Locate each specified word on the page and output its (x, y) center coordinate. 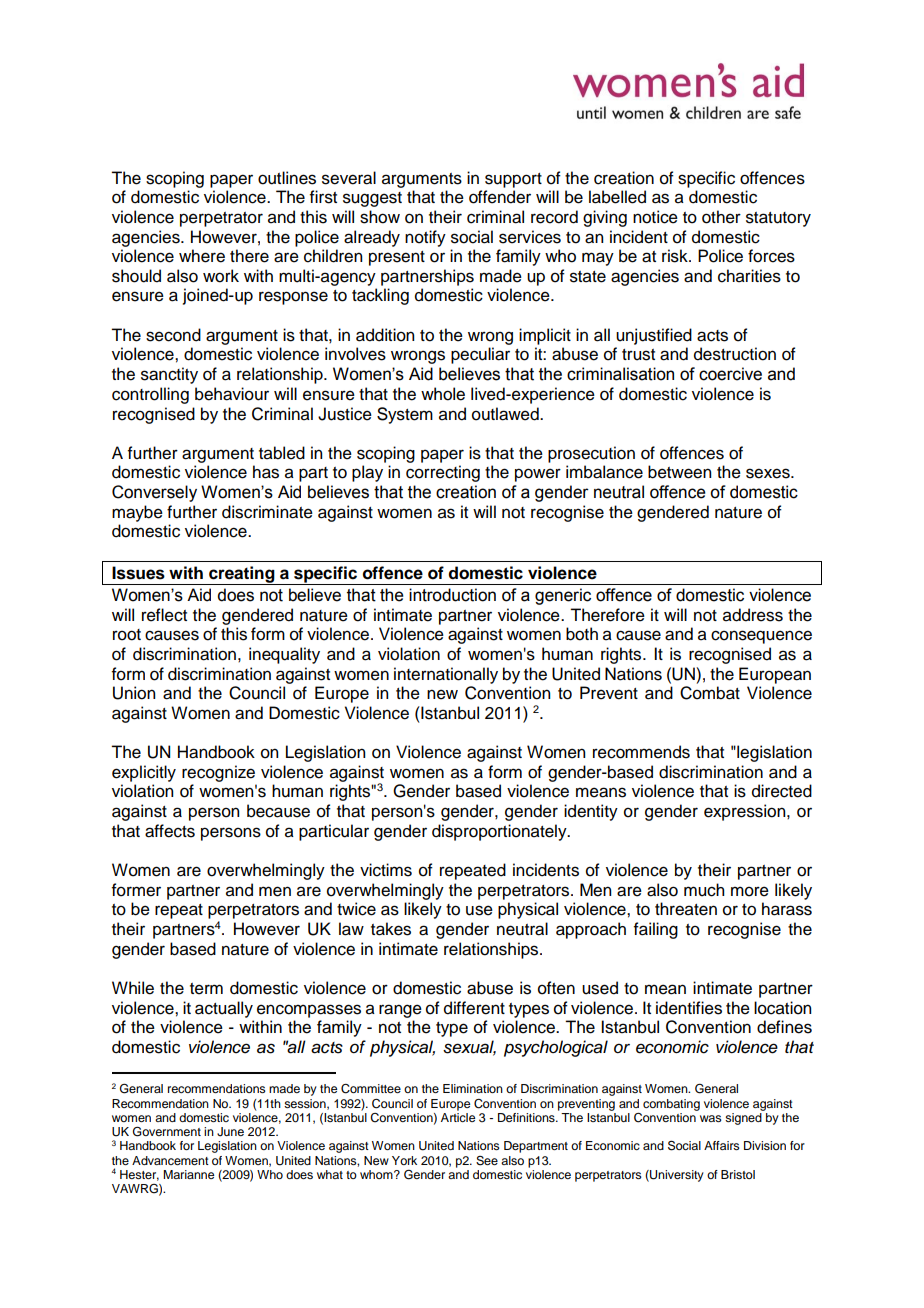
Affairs (722, 1145)
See (487, 1161)
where (202, 256)
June (230, 1132)
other (721, 217)
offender (500, 197)
